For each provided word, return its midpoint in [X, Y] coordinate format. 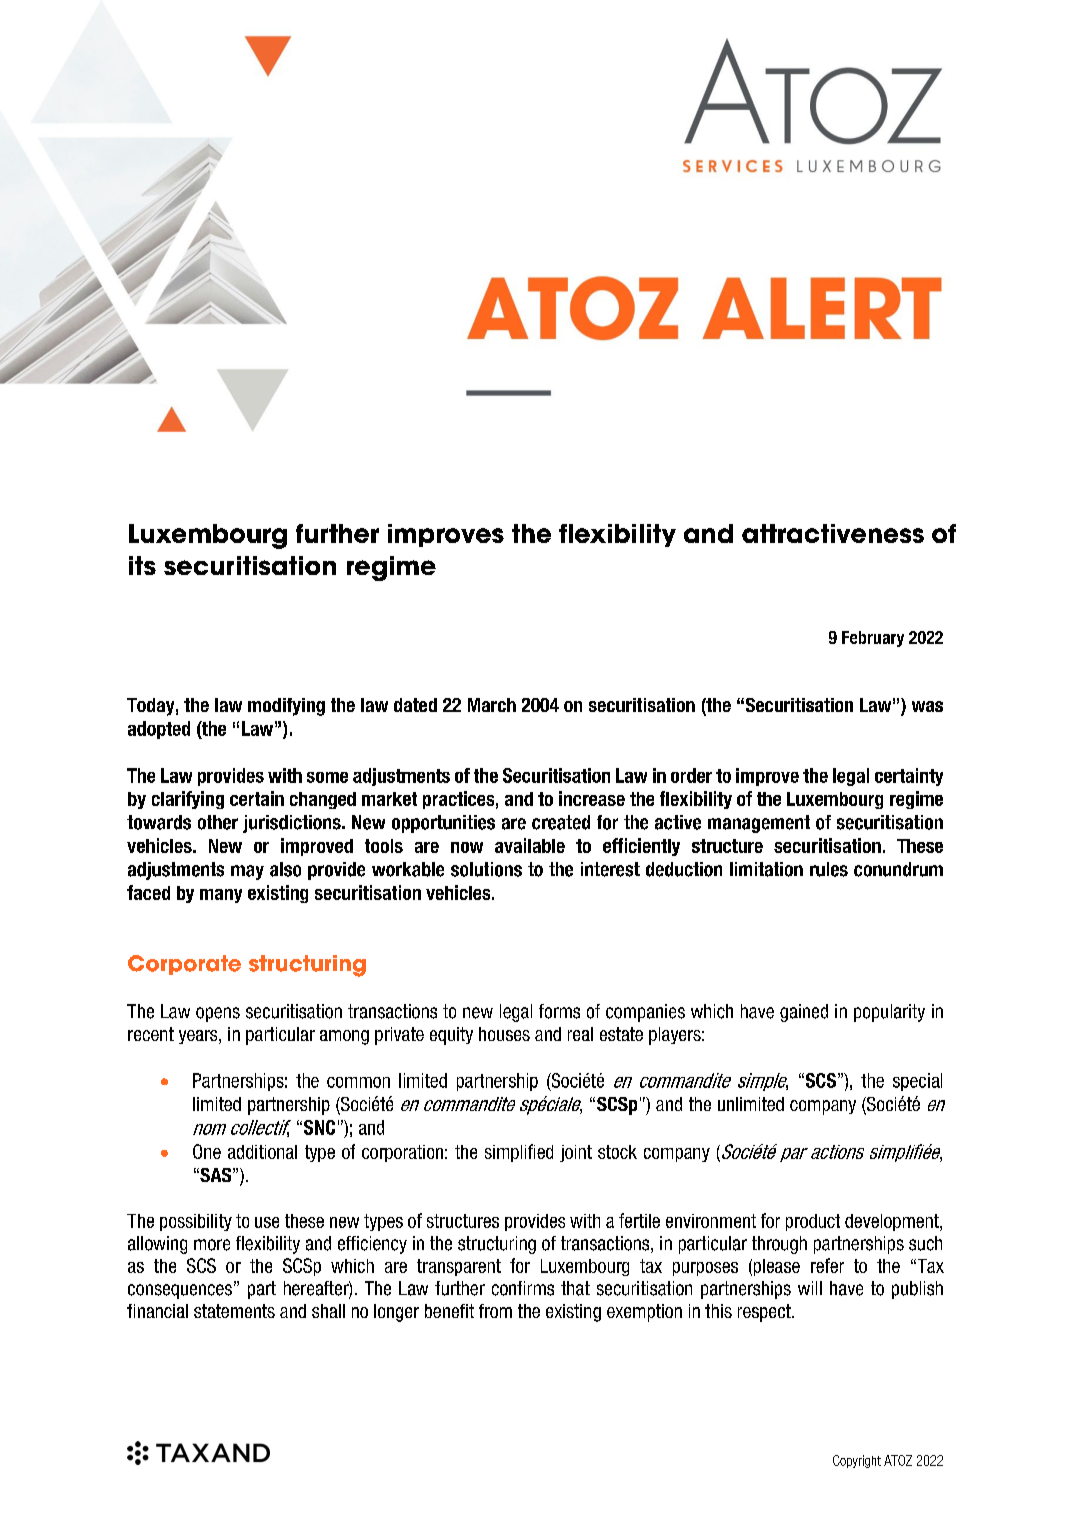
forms [559, 1011]
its [142, 565]
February [873, 639]
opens [218, 1014]
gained [804, 1013]
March [492, 705]
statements [234, 1311]
